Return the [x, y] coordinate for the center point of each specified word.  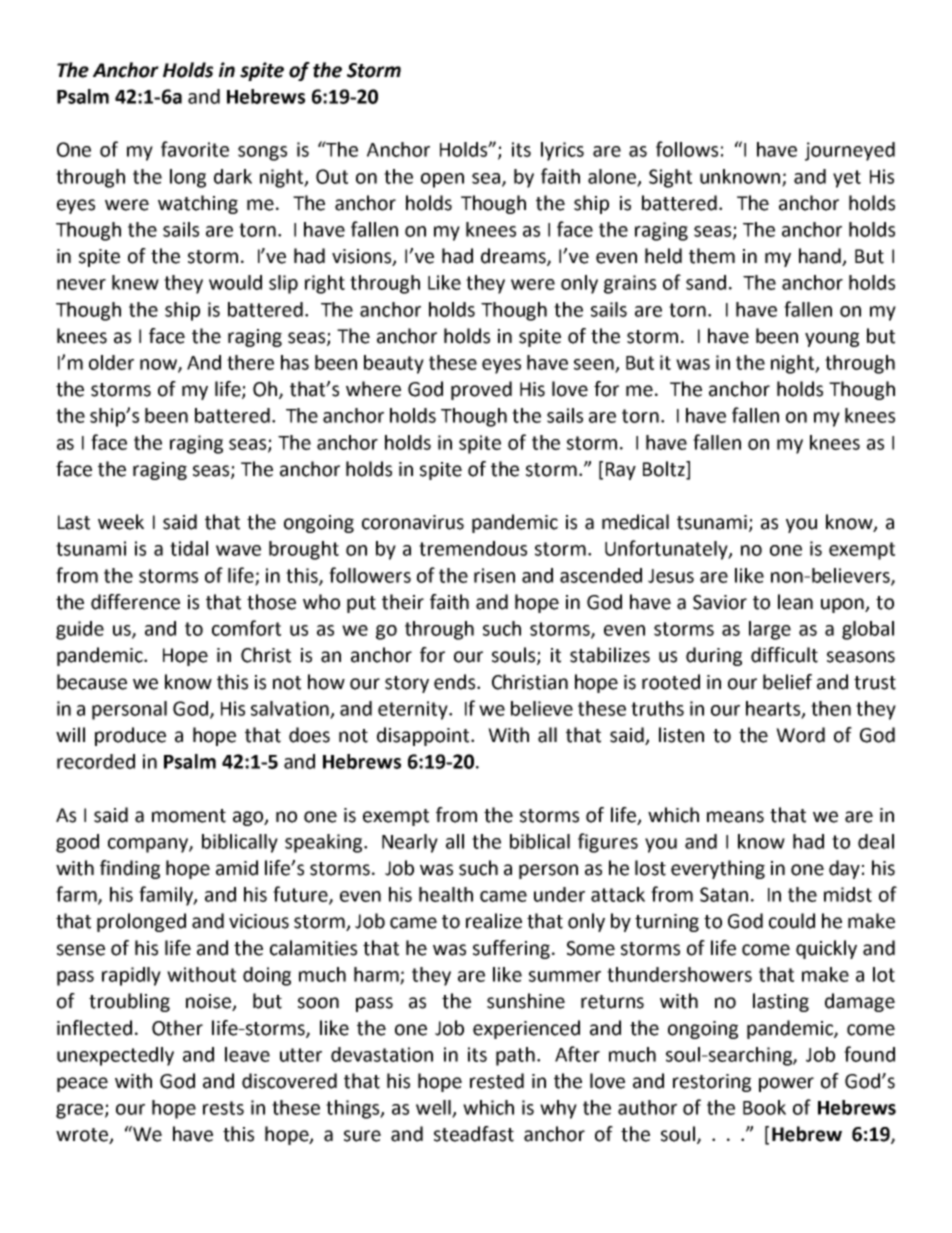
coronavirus [413, 522]
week [121, 522]
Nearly [410, 843]
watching [198, 204]
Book [764, 1107]
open [442, 180]
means [735, 817]
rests [223, 1108]
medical [635, 522]
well [435, 1108]
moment [189, 816]
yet [847, 179]
